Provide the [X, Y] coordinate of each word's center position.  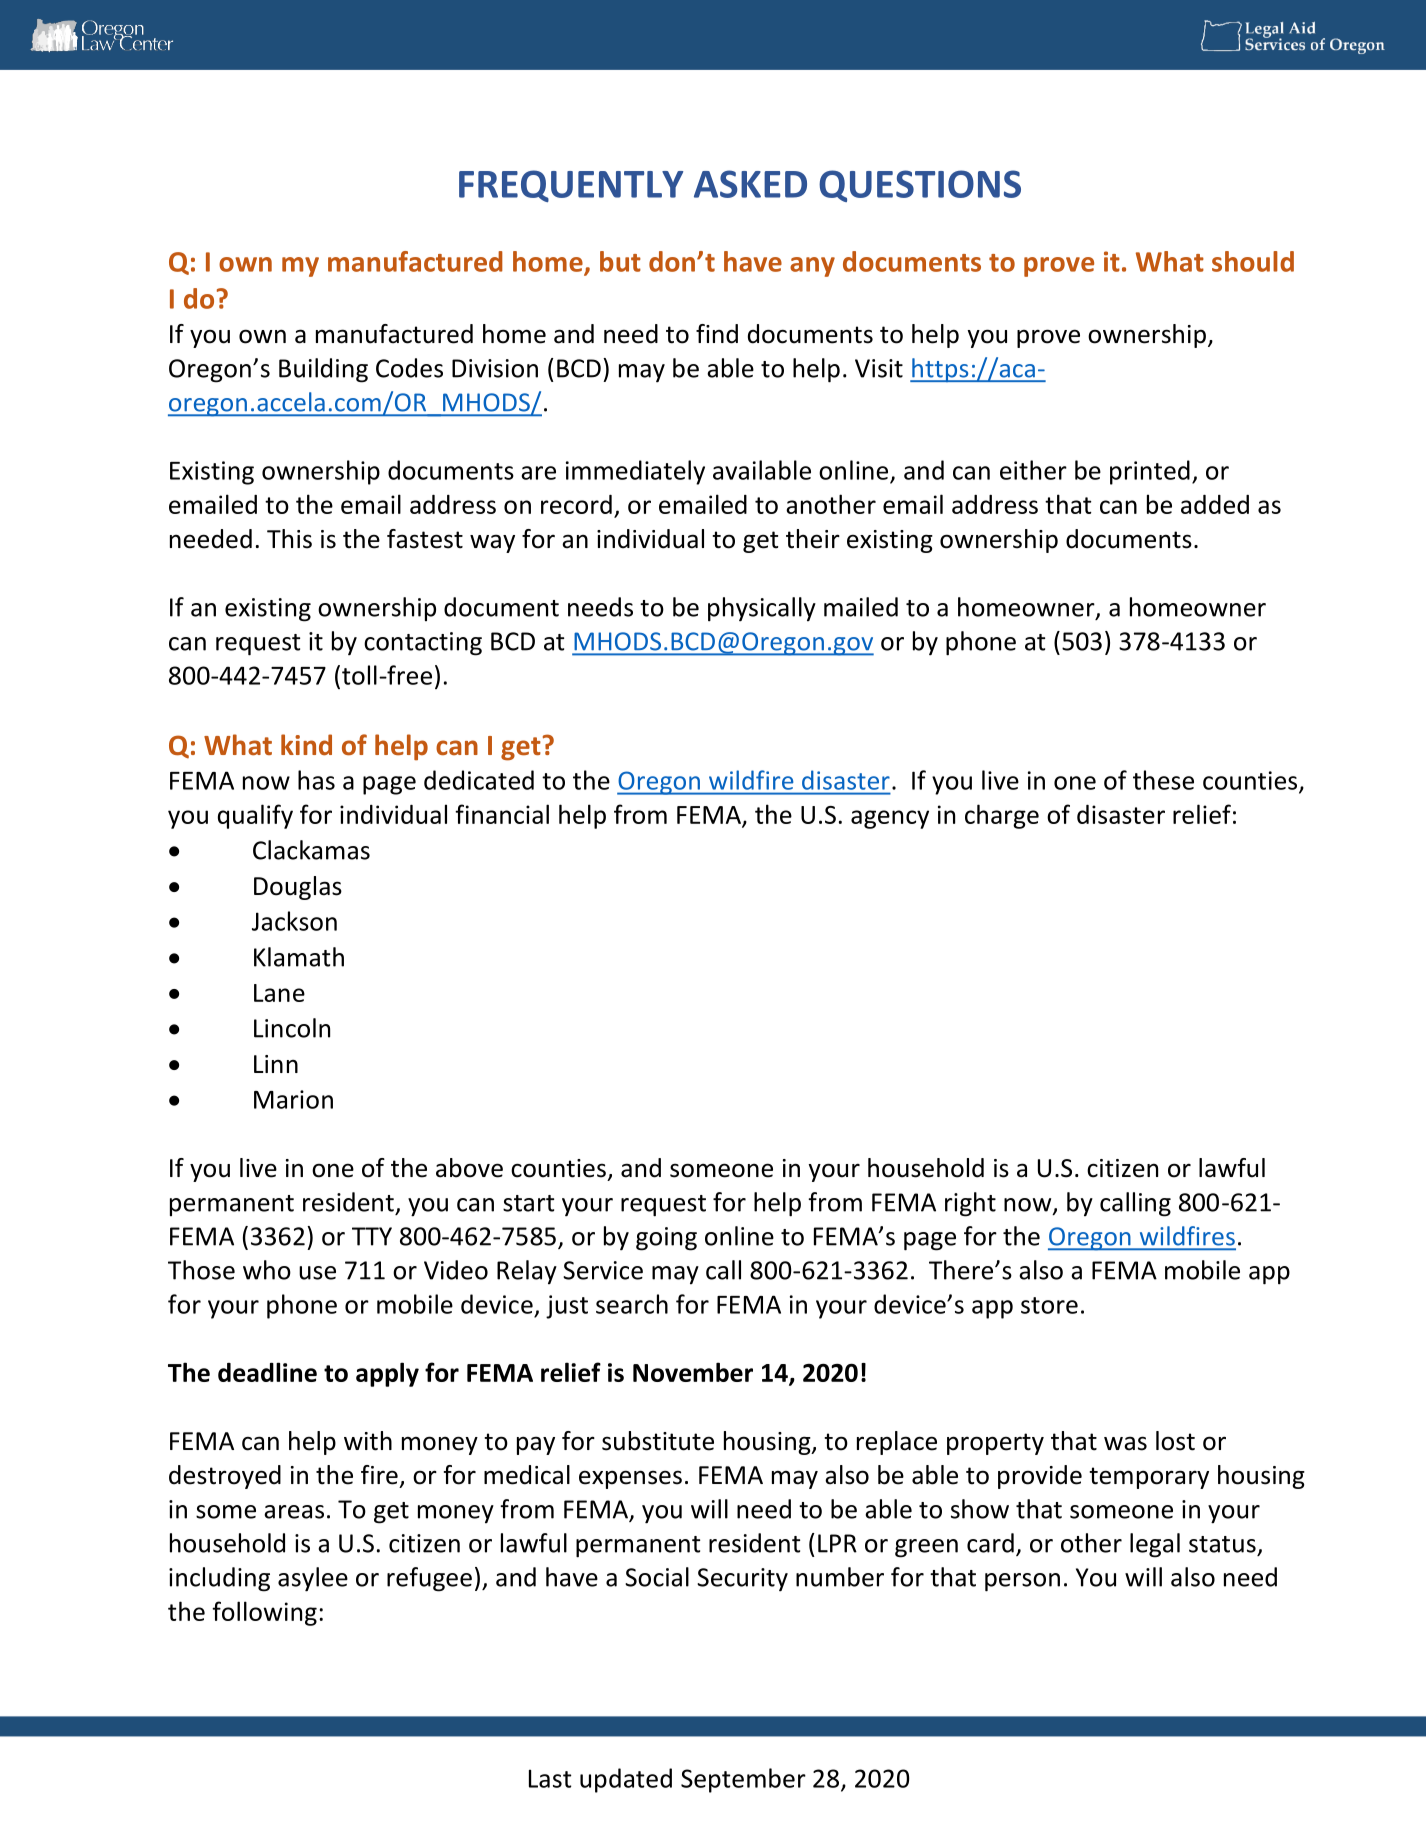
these [1163, 780]
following [264, 1613]
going [666, 1239]
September [743, 1780]
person [1022, 1582]
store [1049, 1305]
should [1253, 261]
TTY [372, 1236]
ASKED [750, 184]
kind [306, 745]
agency [890, 819]
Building [323, 370]
